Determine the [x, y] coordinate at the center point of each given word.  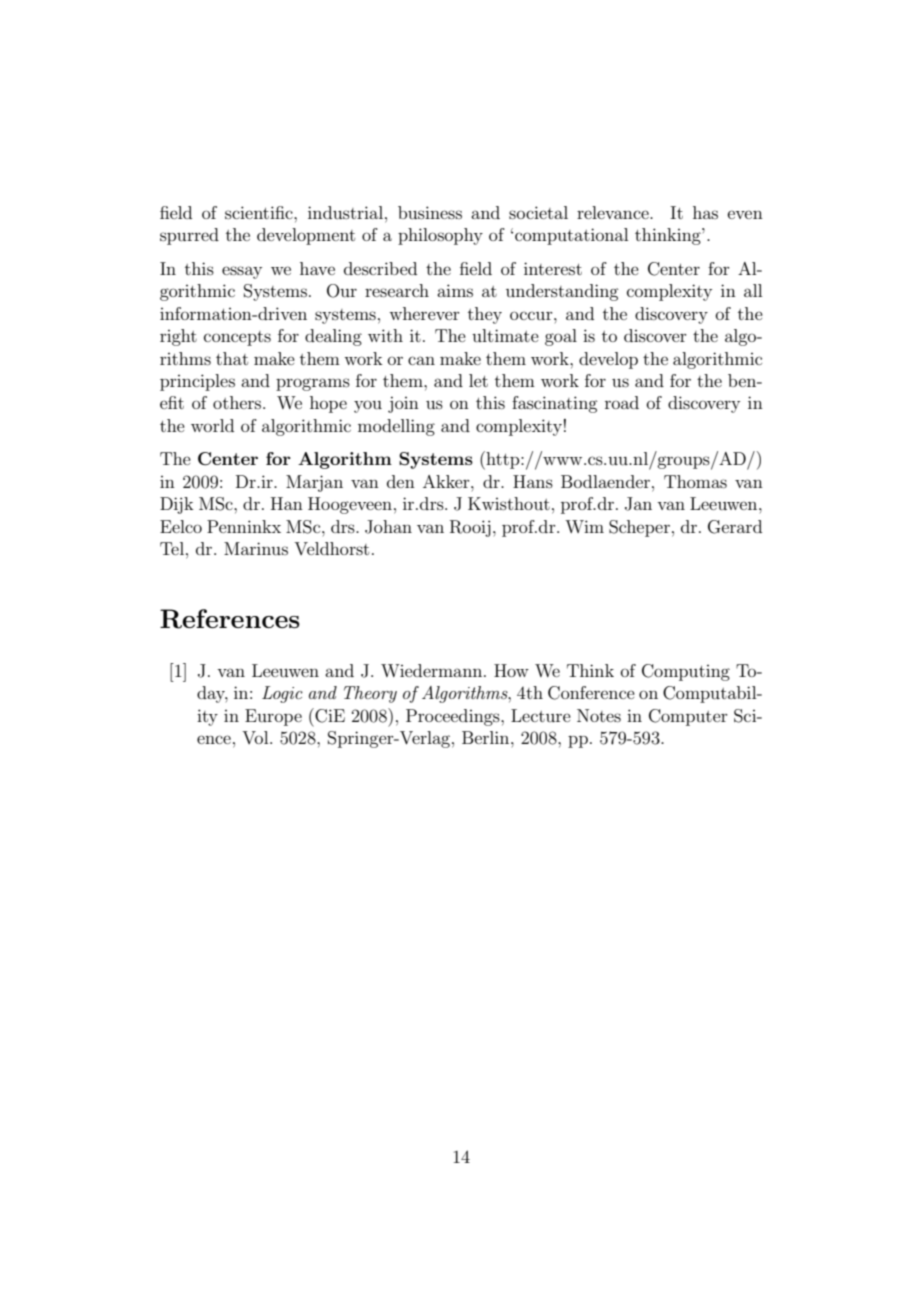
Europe [273, 717]
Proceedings [454, 717]
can [421, 360]
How [511, 670]
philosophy [440, 236]
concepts [237, 338]
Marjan [314, 483]
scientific [260, 212]
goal [561, 337]
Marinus [256, 548]
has [705, 212]
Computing [686, 672]
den [401, 481]
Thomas [695, 481]
